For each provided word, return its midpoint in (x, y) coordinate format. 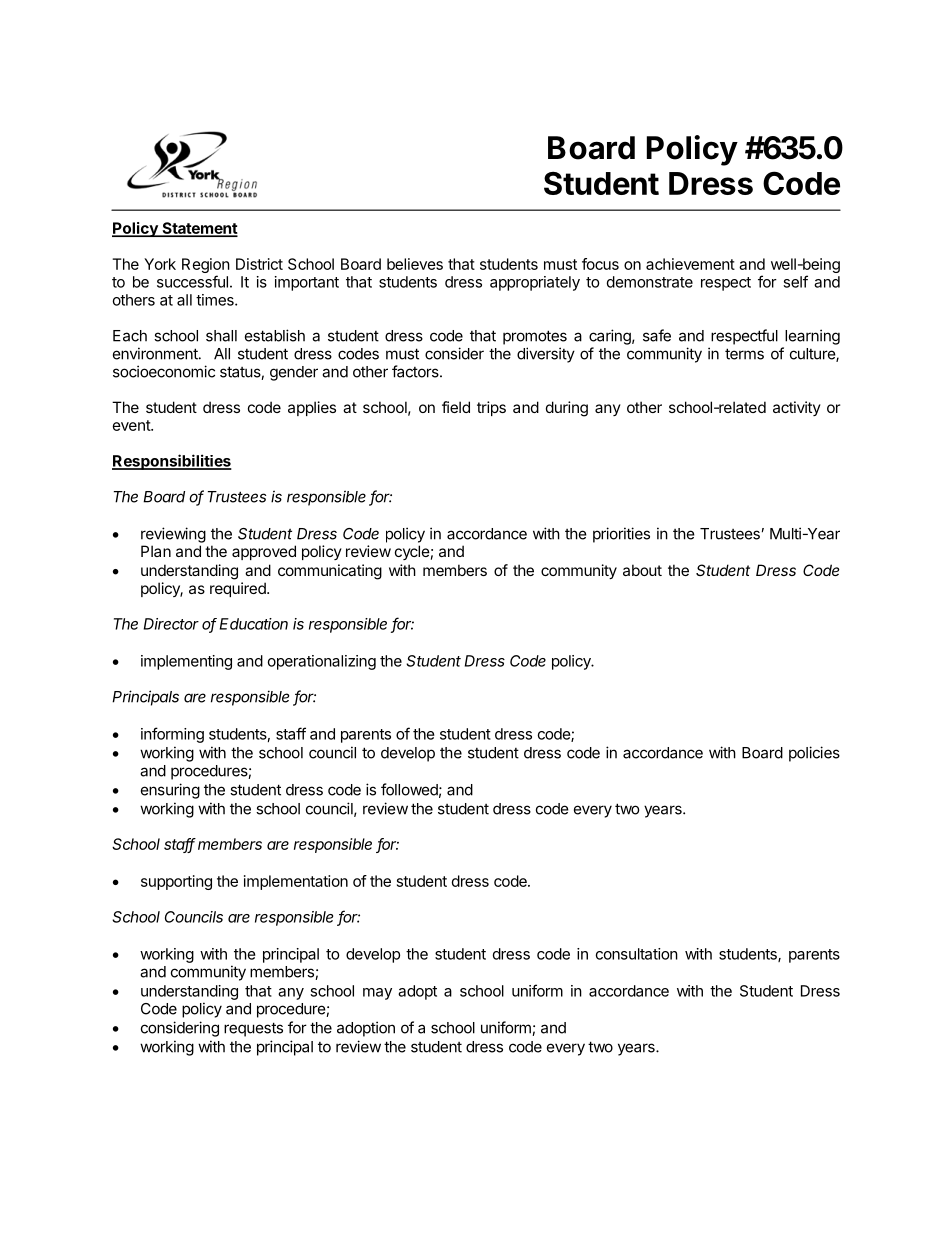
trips (491, 408)
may (377, 994)
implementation (296, 882)
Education (254, 624)
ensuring (170, 791)
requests (253, 1029)
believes (415, 264)
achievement (690, 264)
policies (814, 754)
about (642, 570)
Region (206, 267)
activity (797, 408)
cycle (412, 552)
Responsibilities (172, 462)
